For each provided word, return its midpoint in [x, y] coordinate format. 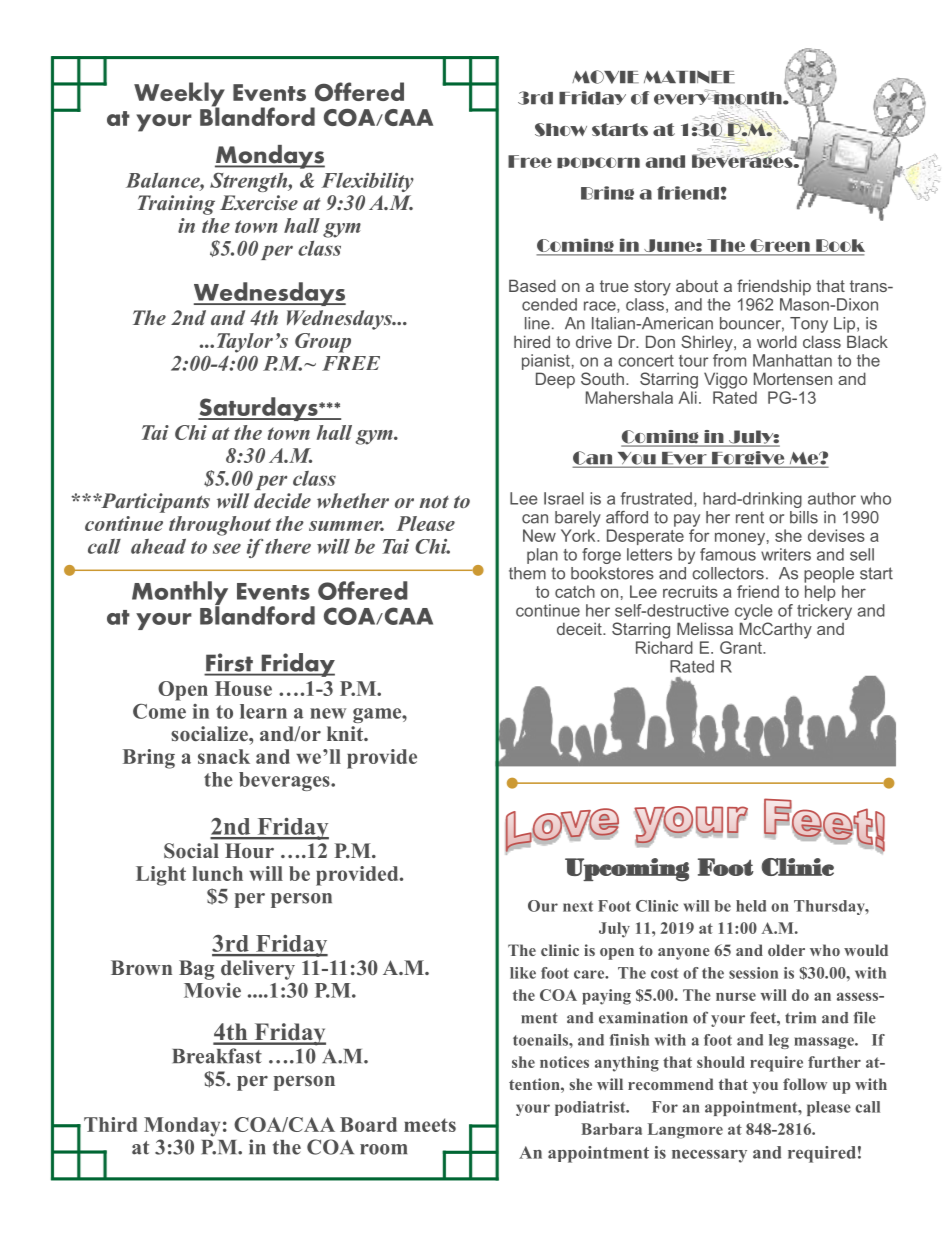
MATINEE [689, 76]
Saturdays [259, 409]
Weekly [179, 95]
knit [346, 733]
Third [110, 1124]
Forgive [748, 459]
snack [224, 756]
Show [561, 130]
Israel [564, 498]
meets [430, 1125]
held [751, 906]
